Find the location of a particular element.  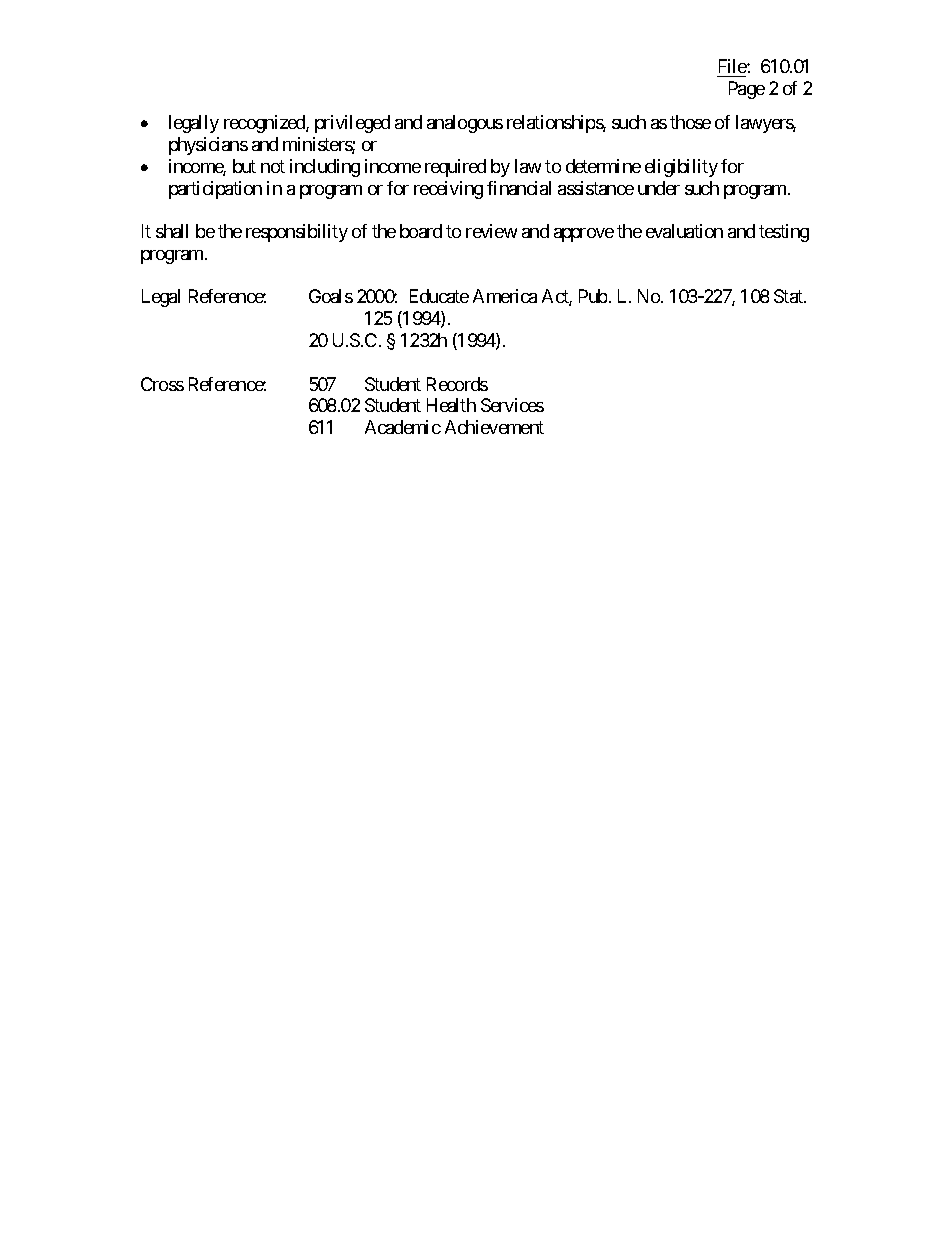

Page is located at coordinates (747, 90).
